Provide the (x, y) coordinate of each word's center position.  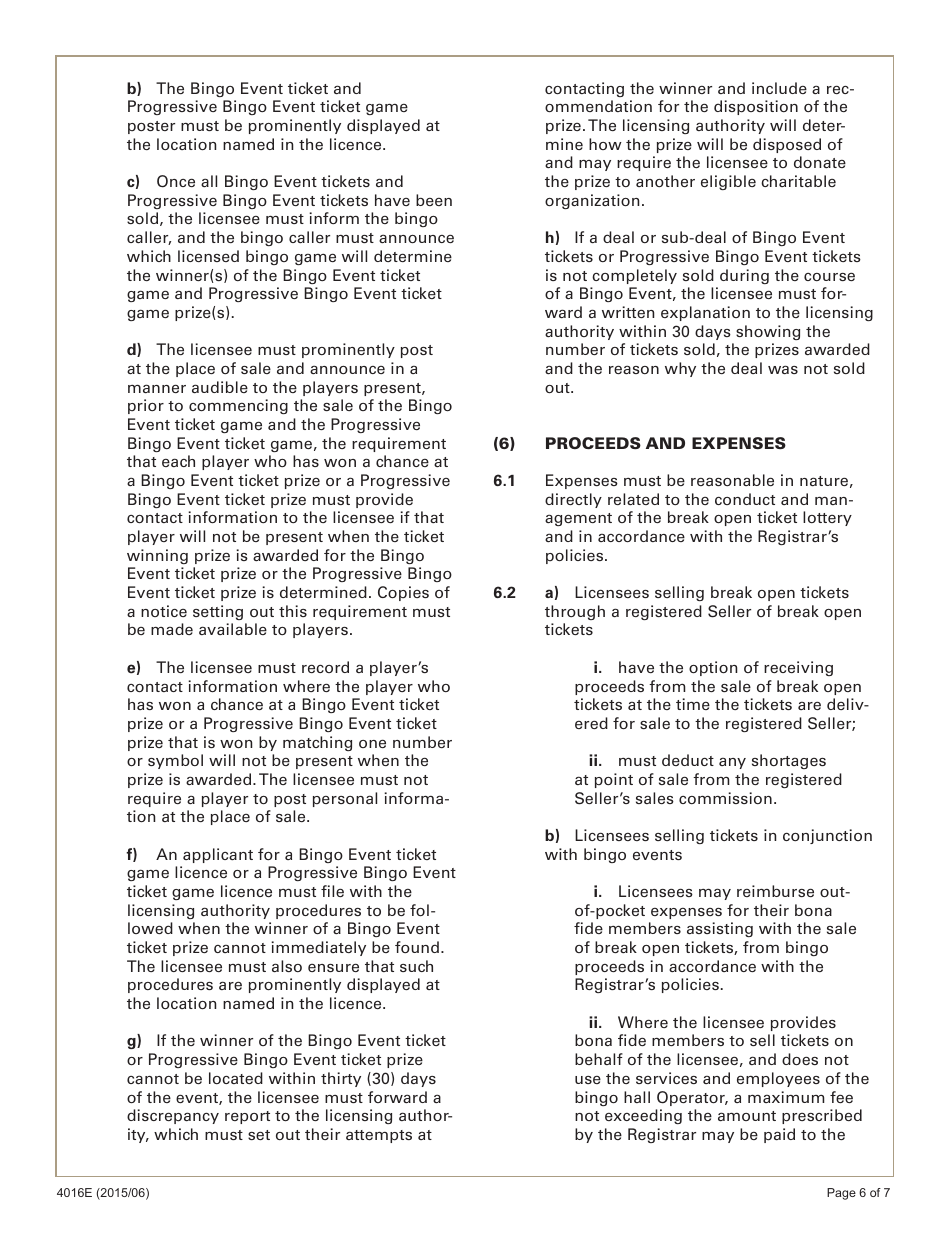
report (247, 1117)
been (434, 200)
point (614, 780)
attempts (379, 1136)
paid (779, 1135)
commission (725, 798)
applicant (218, 855)
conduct (745, 499)
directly (573, 500)
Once (176, 181)
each (178, 461)
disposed (787, 145)
